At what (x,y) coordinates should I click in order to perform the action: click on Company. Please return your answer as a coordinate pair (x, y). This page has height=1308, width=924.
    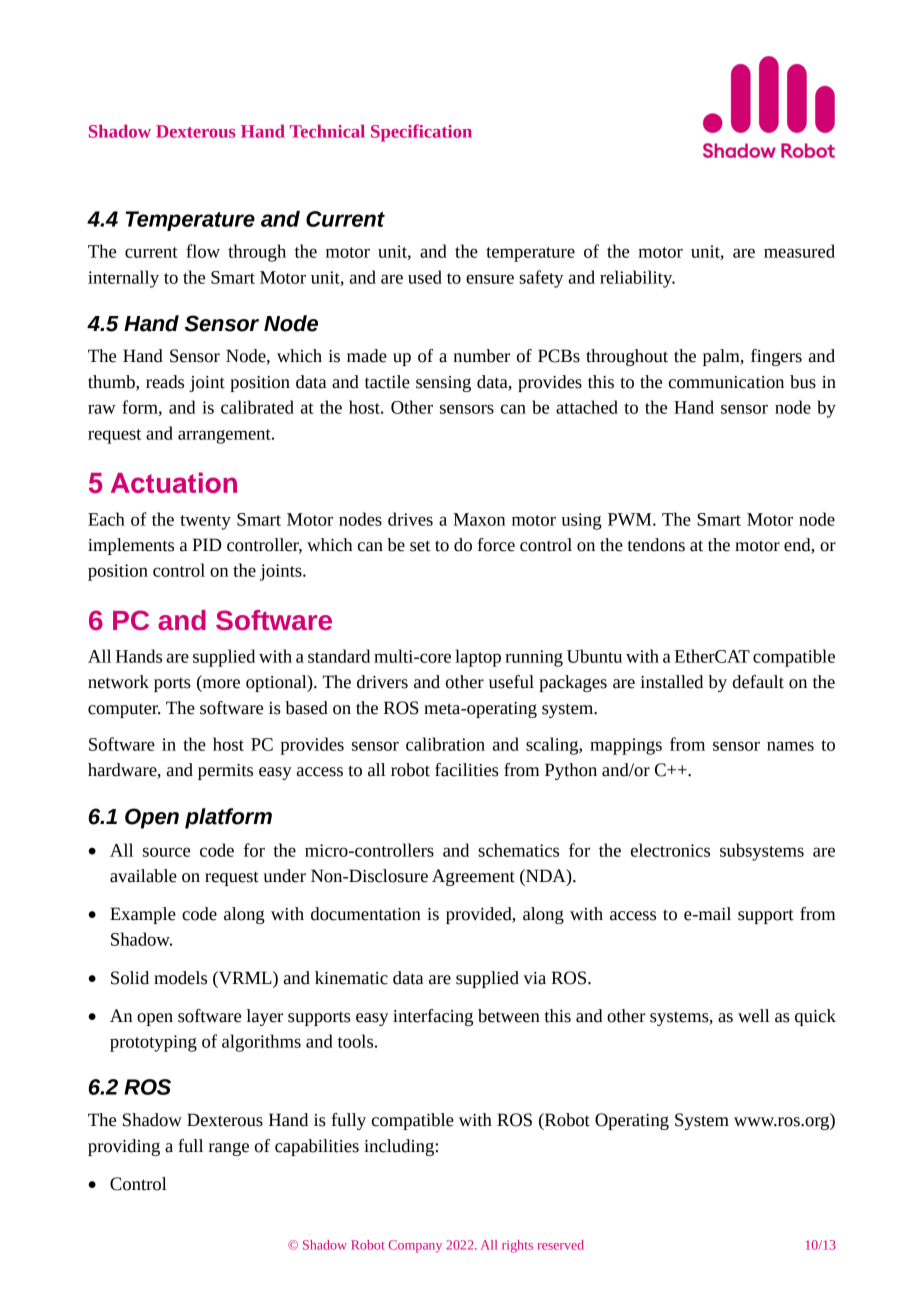
    Looking at the image, I should click on (415, 1246).
